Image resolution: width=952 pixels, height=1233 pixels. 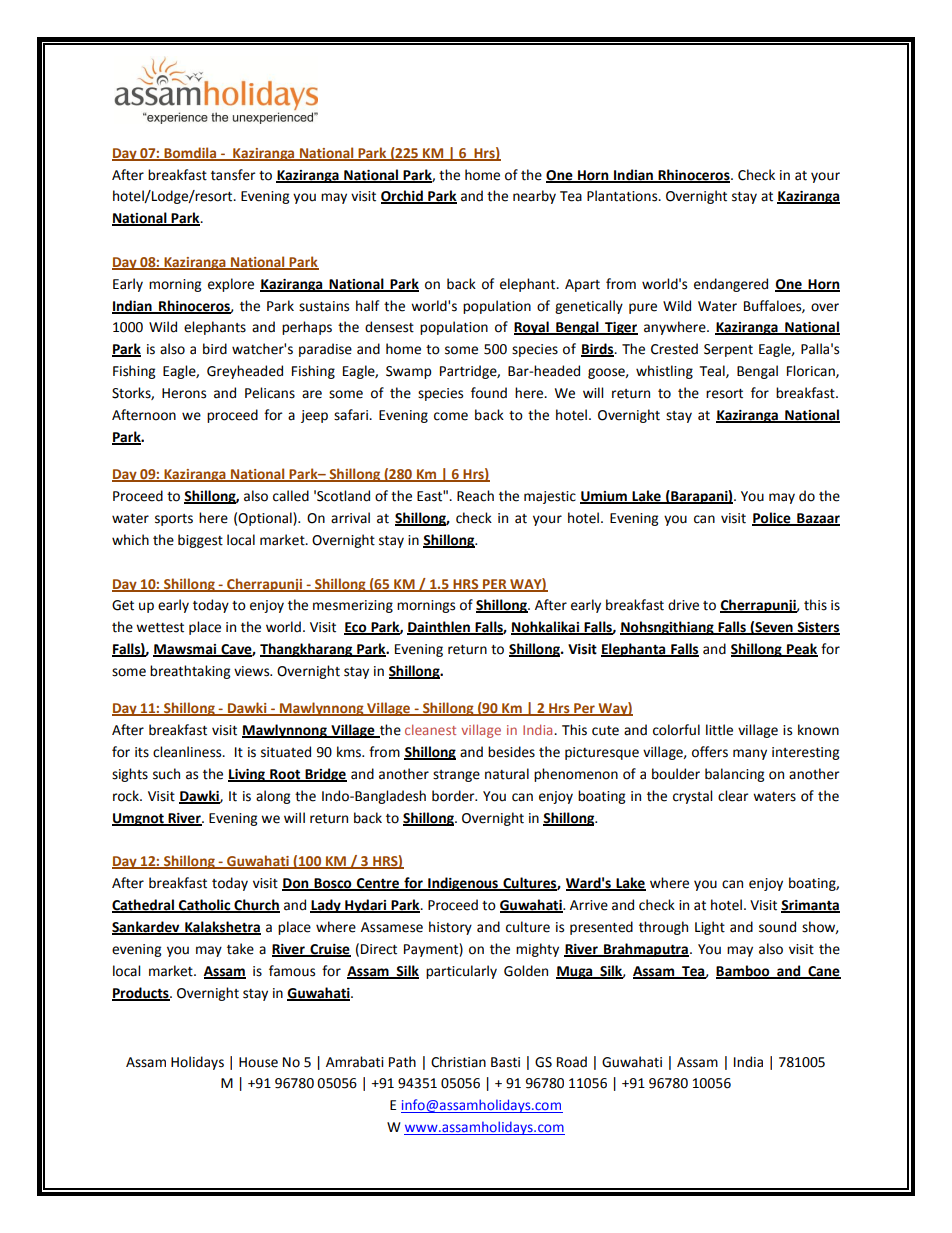 What do you see at coordinates (160, 628) in the screenshot?
I see `wettest` at bounding box center [160, 628].
